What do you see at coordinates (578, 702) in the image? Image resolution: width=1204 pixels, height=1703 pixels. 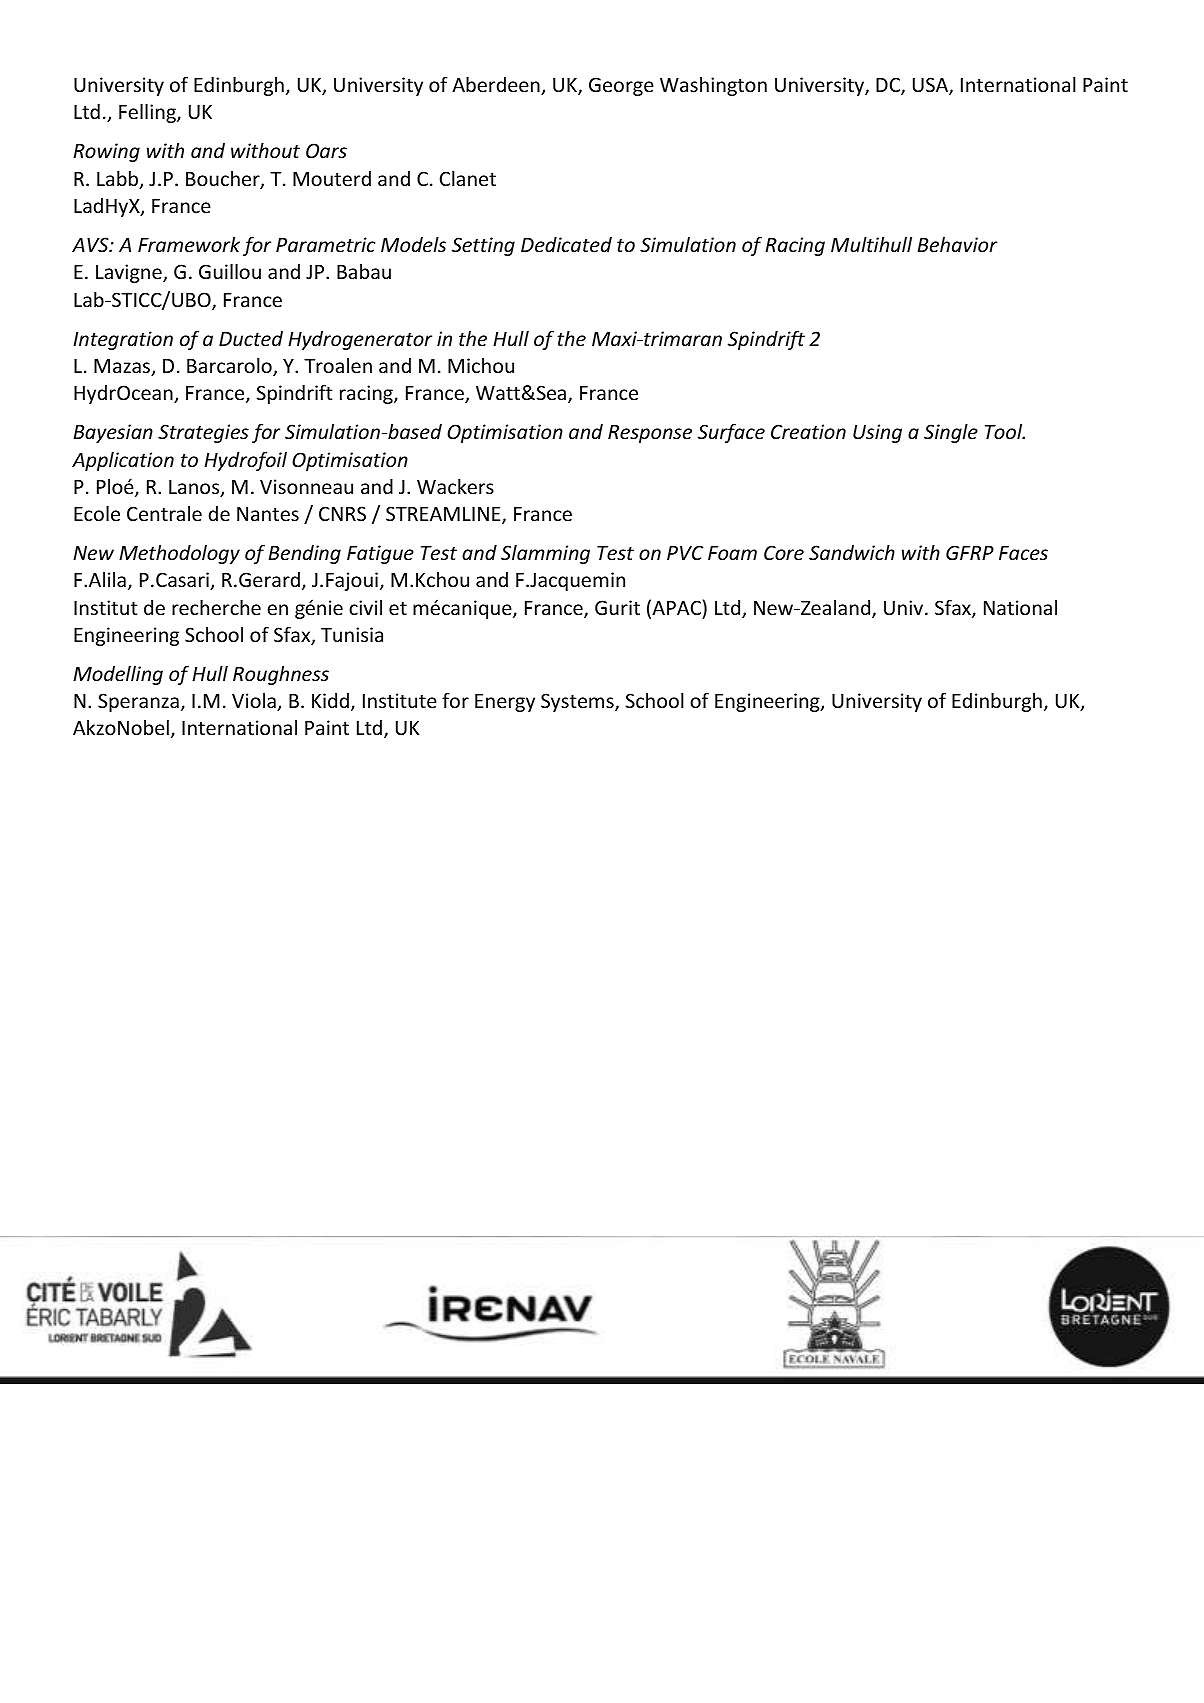 I see `Systems` at bounding box center [578, 702].
